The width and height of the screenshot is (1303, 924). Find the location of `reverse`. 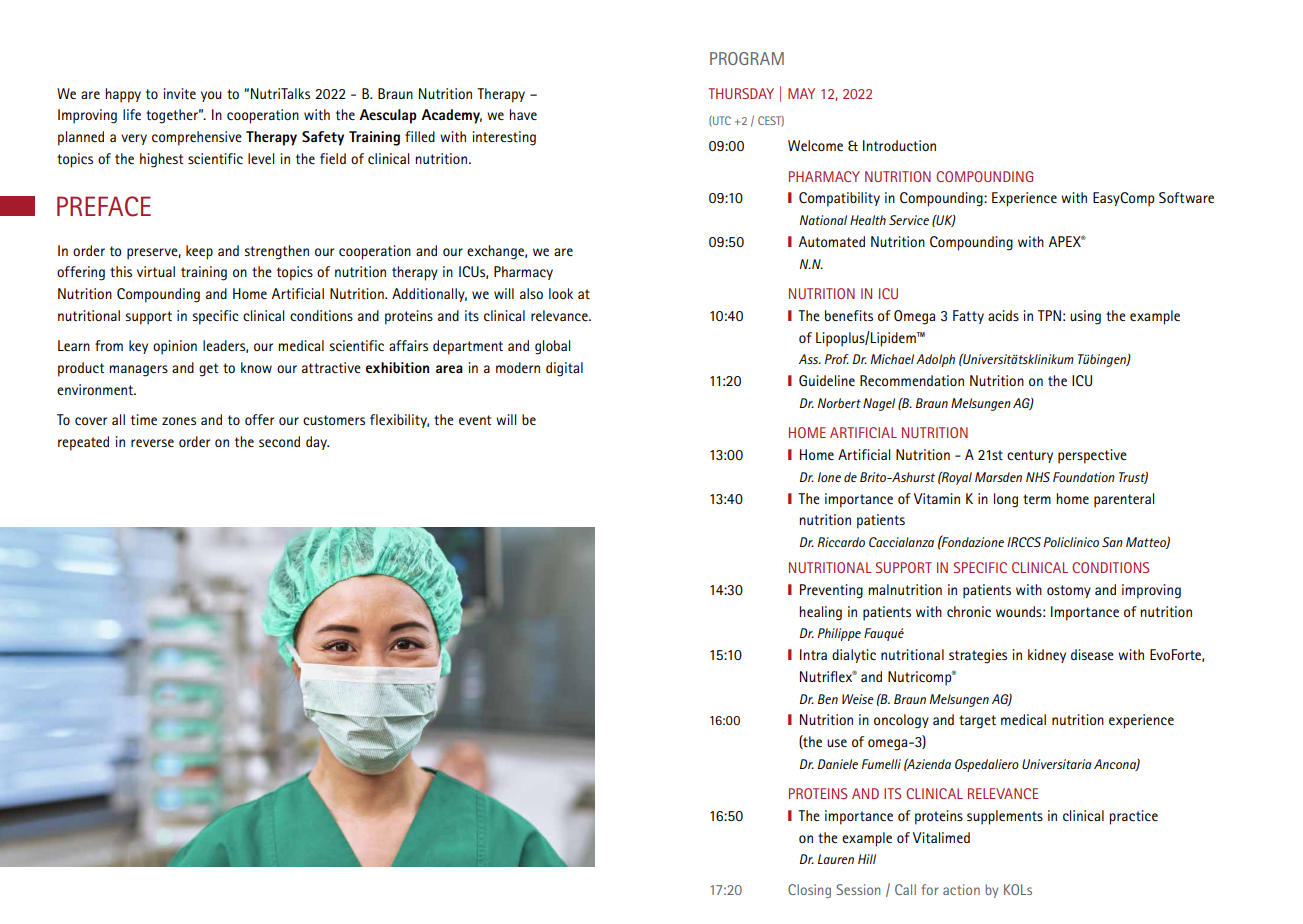

reverse is located at coordinates (152, 443).
